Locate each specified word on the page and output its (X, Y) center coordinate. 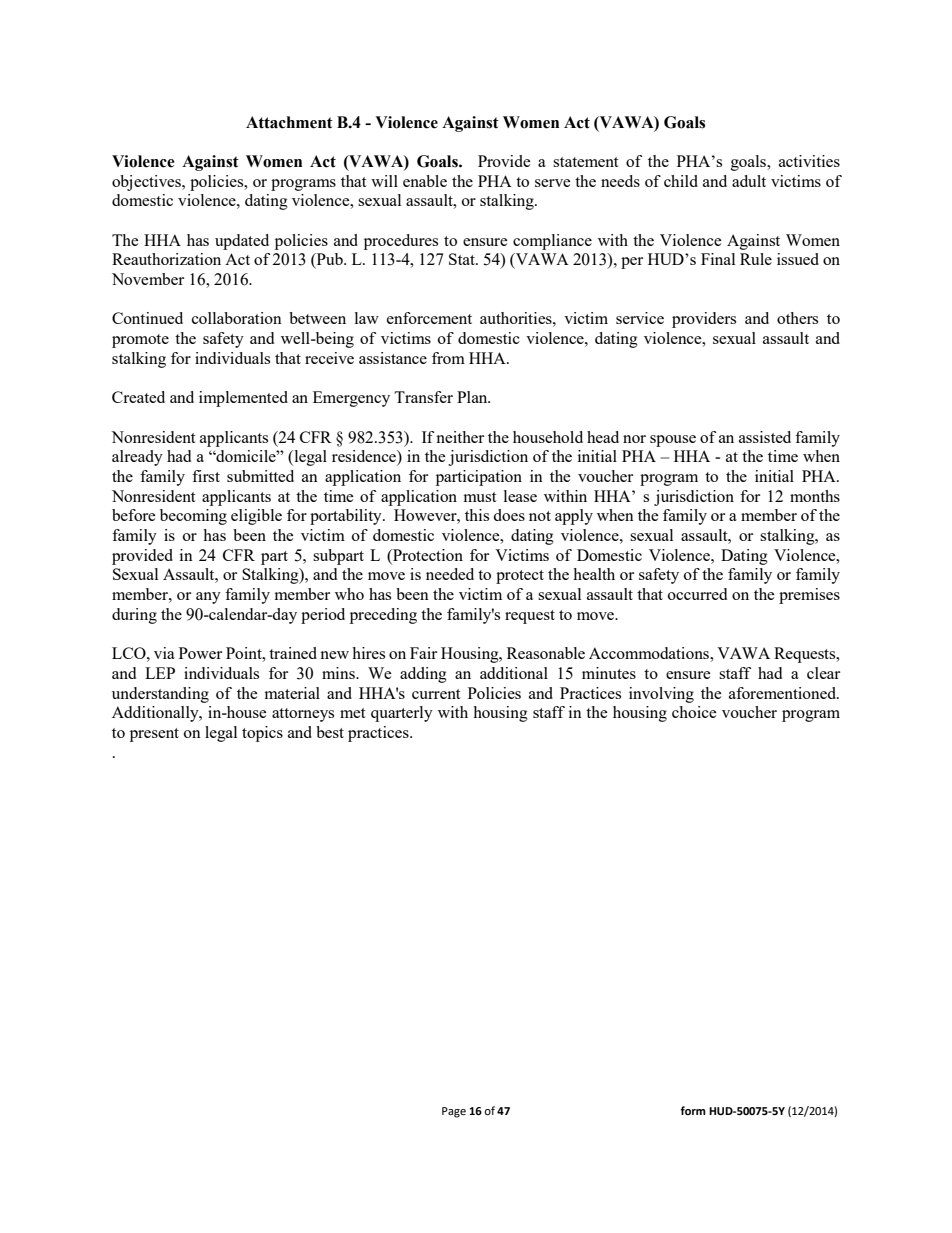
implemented (243, 399)
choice (694, 712)
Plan (473, 397)
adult (749, 181)
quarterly (402, 714)
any (208, 598)
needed (450, 574)
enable (425, 181)
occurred (697, 594)
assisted (765, 437)
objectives (147, 183)
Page (454, 1112)
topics (262, 734)
